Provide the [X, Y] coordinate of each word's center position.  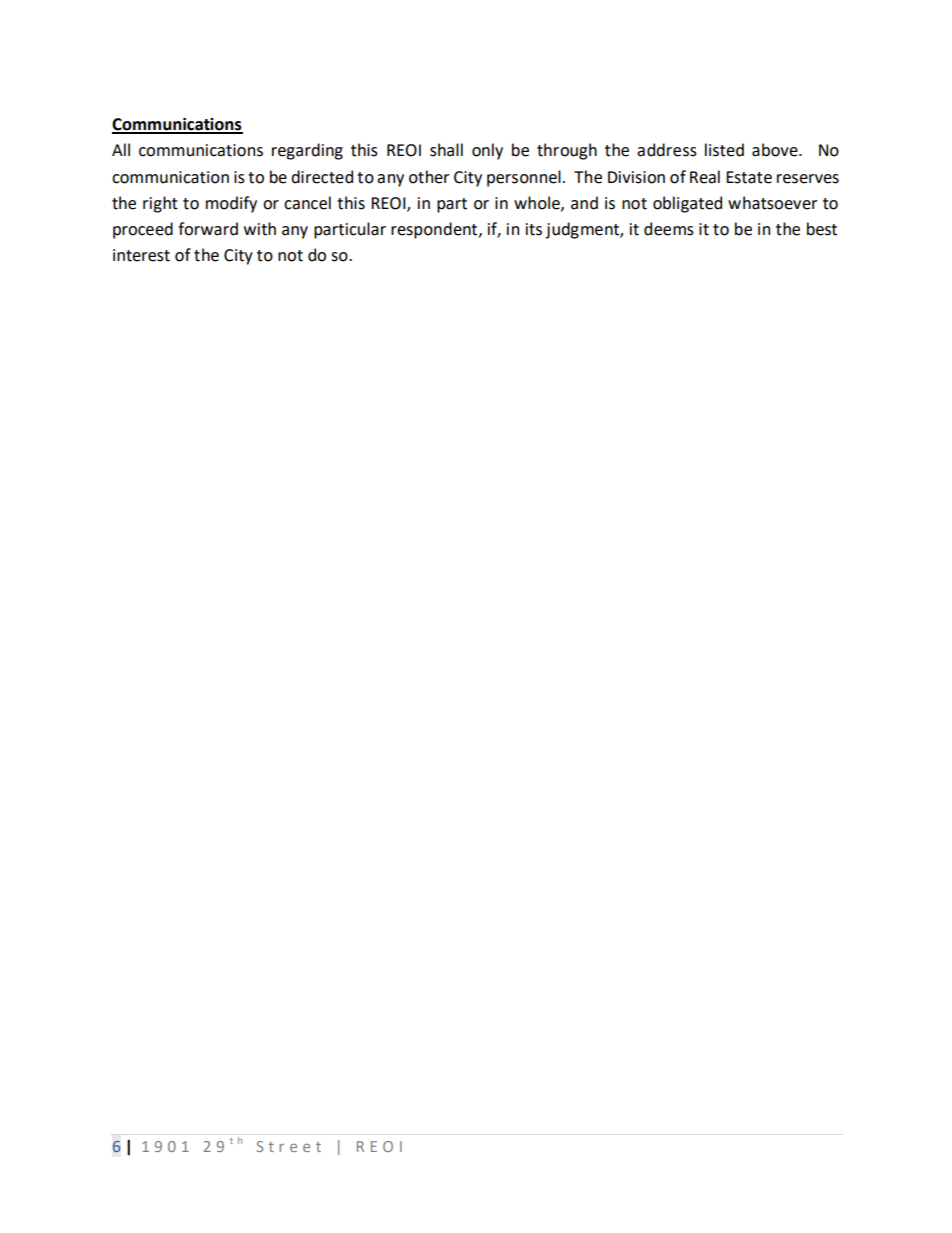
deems [669, 229]
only [487, 151]
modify [231, 204]
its [534, 229]
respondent [435, 230]
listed [724, 150]
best [822, 229]
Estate [749, 177]
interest [141, 255]
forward [208, 229]
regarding [307, 151]
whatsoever [772, 203]
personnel [524, 178]
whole [538, 203]
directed [322, 177]
